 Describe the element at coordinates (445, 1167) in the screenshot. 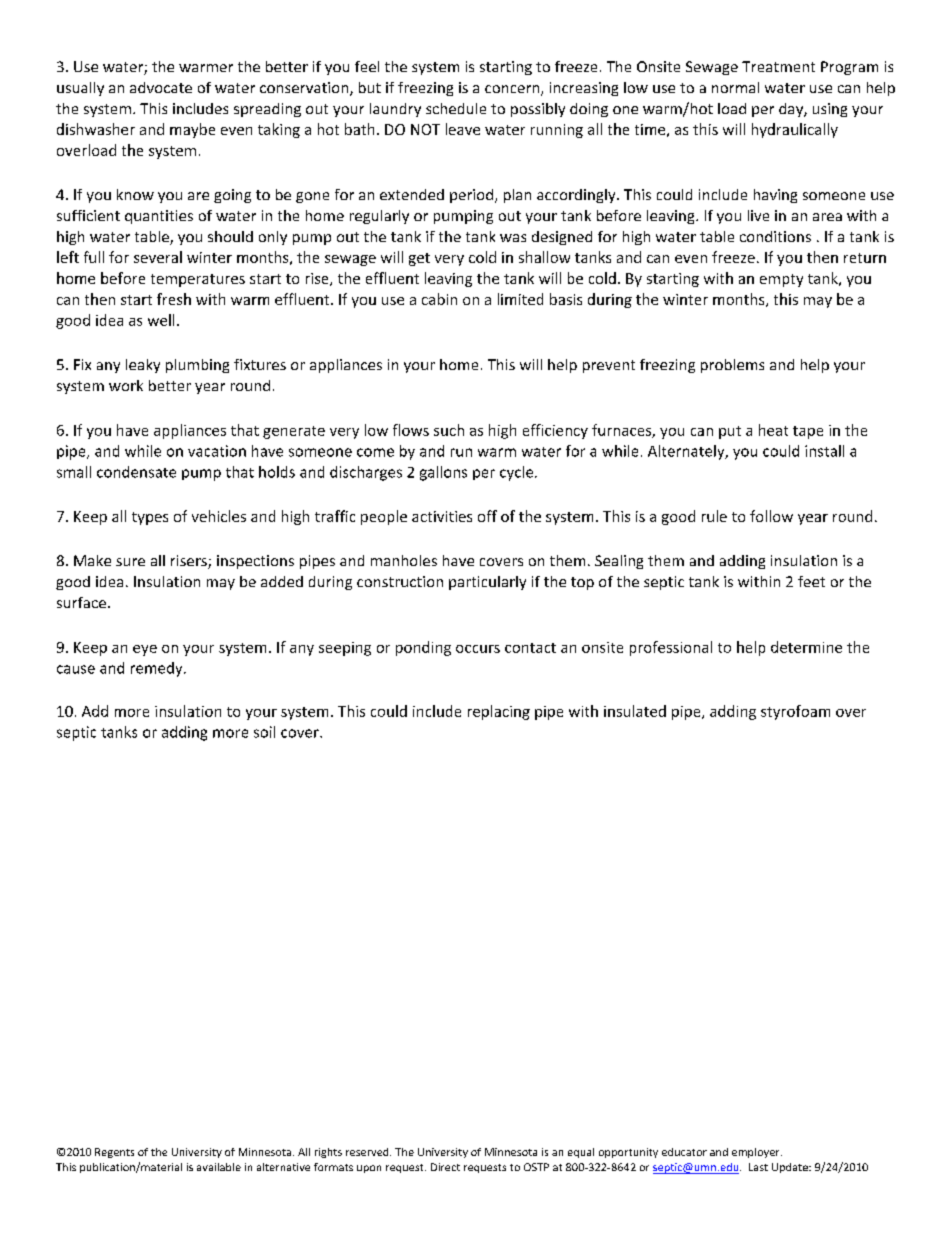

I see `Direct` at that location.
